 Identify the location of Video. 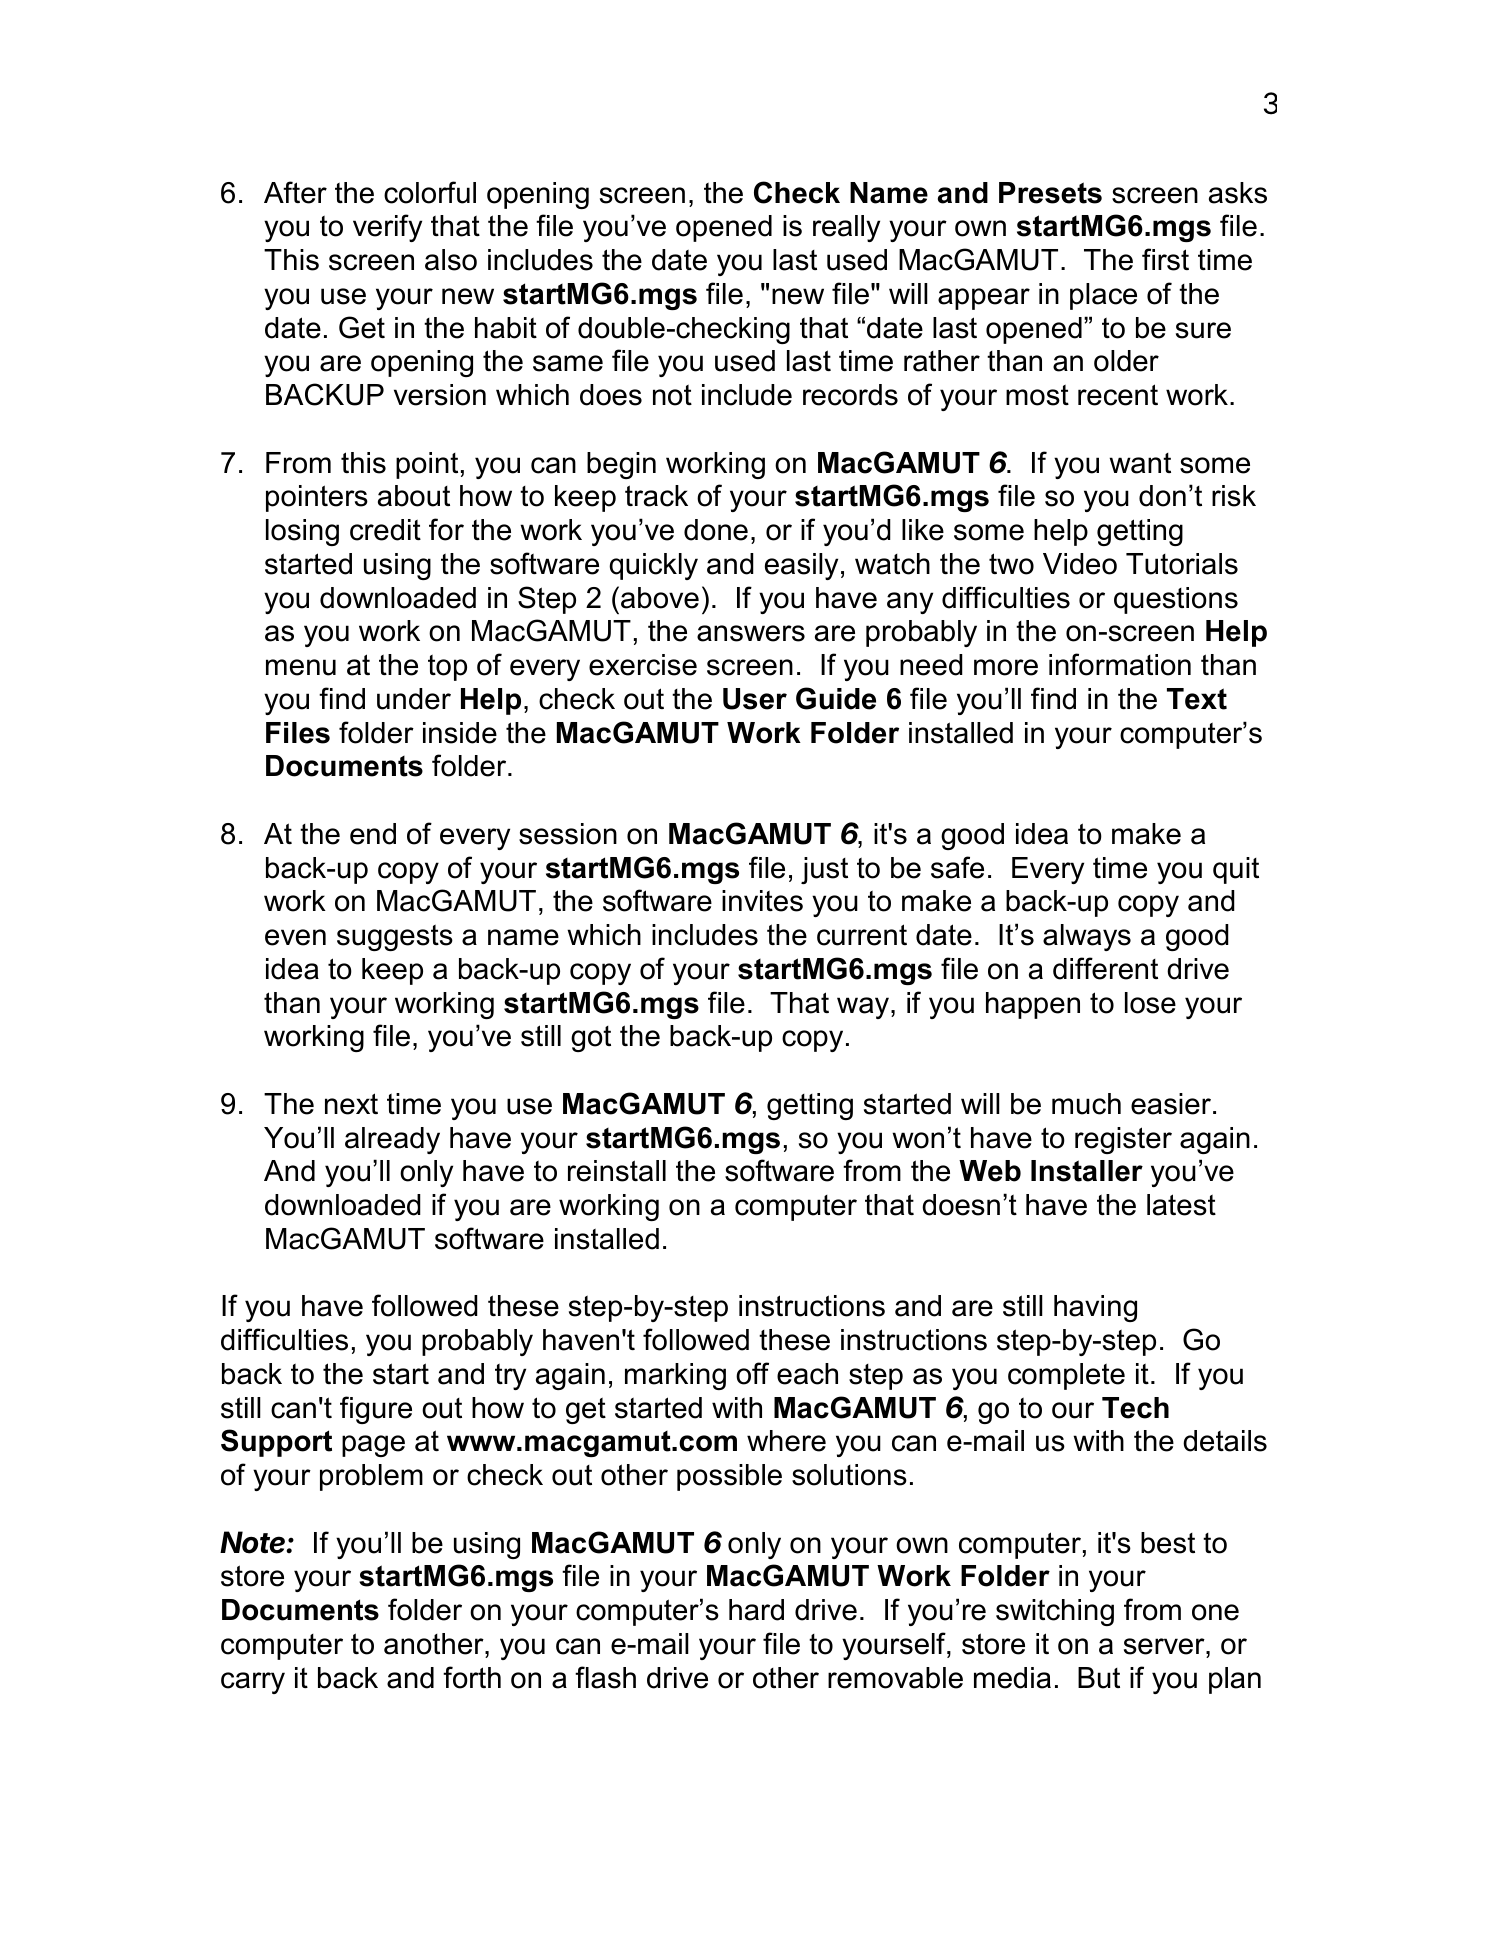
(1080, 564).
